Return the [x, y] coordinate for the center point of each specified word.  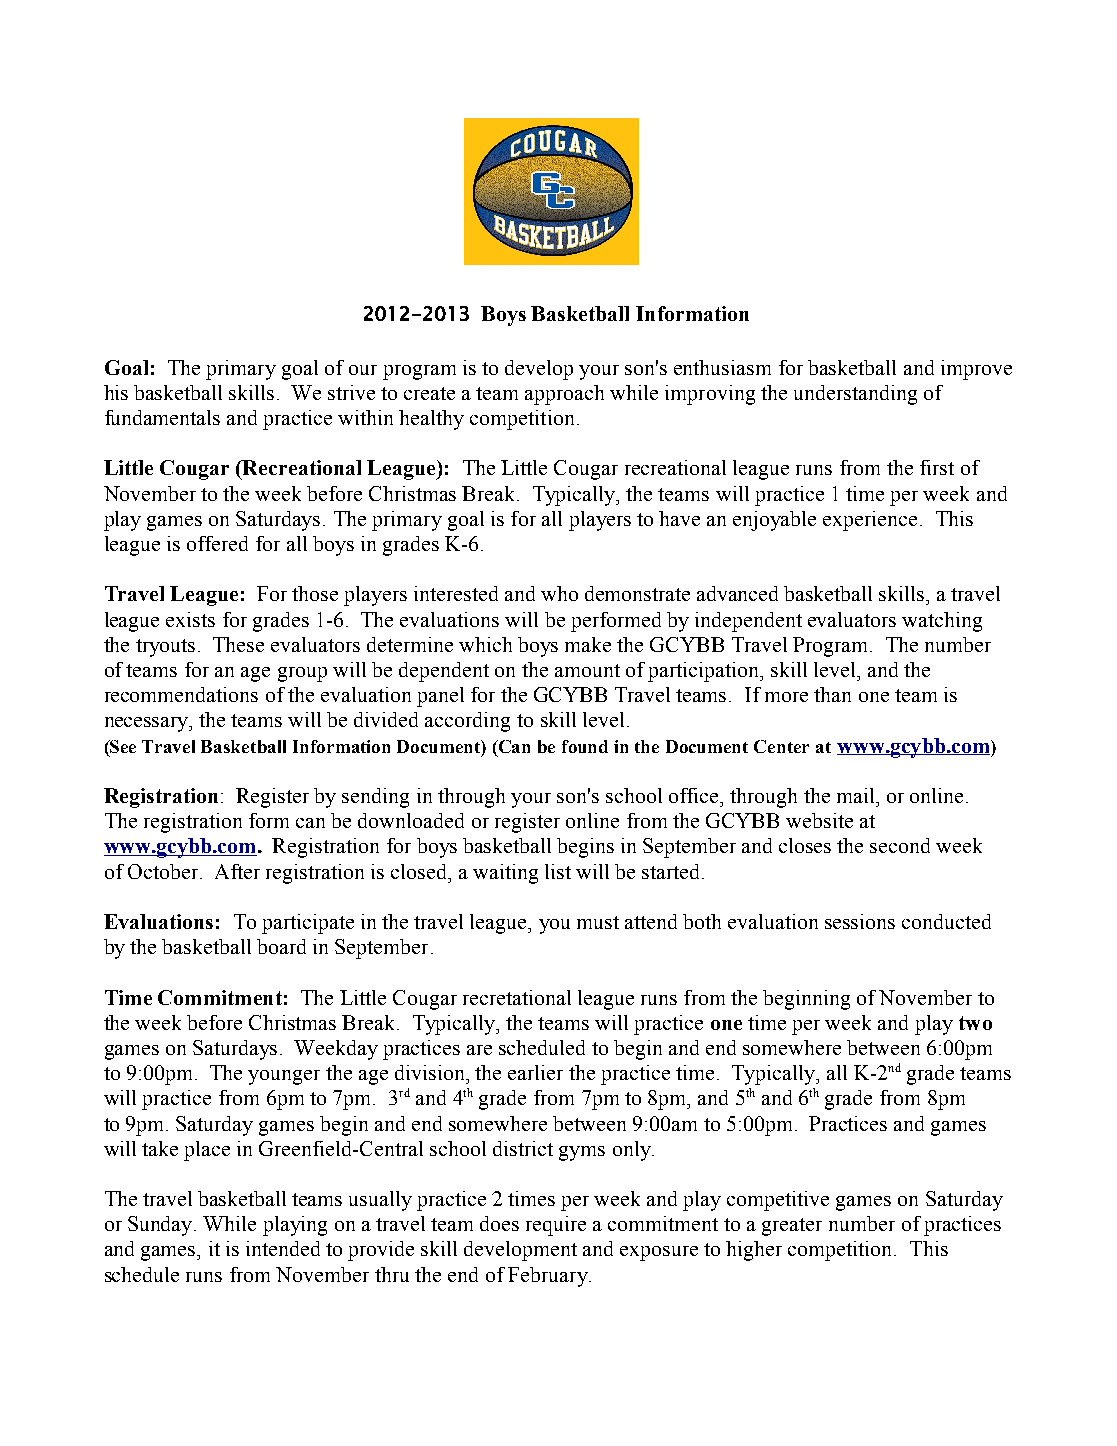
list [558, 871]
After [237, 871]
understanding [855, 395]
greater [792, 1227]
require [556, 1226]
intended [283, 1248]
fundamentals [162, 417]
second [900, 845]
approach [564, 395]
